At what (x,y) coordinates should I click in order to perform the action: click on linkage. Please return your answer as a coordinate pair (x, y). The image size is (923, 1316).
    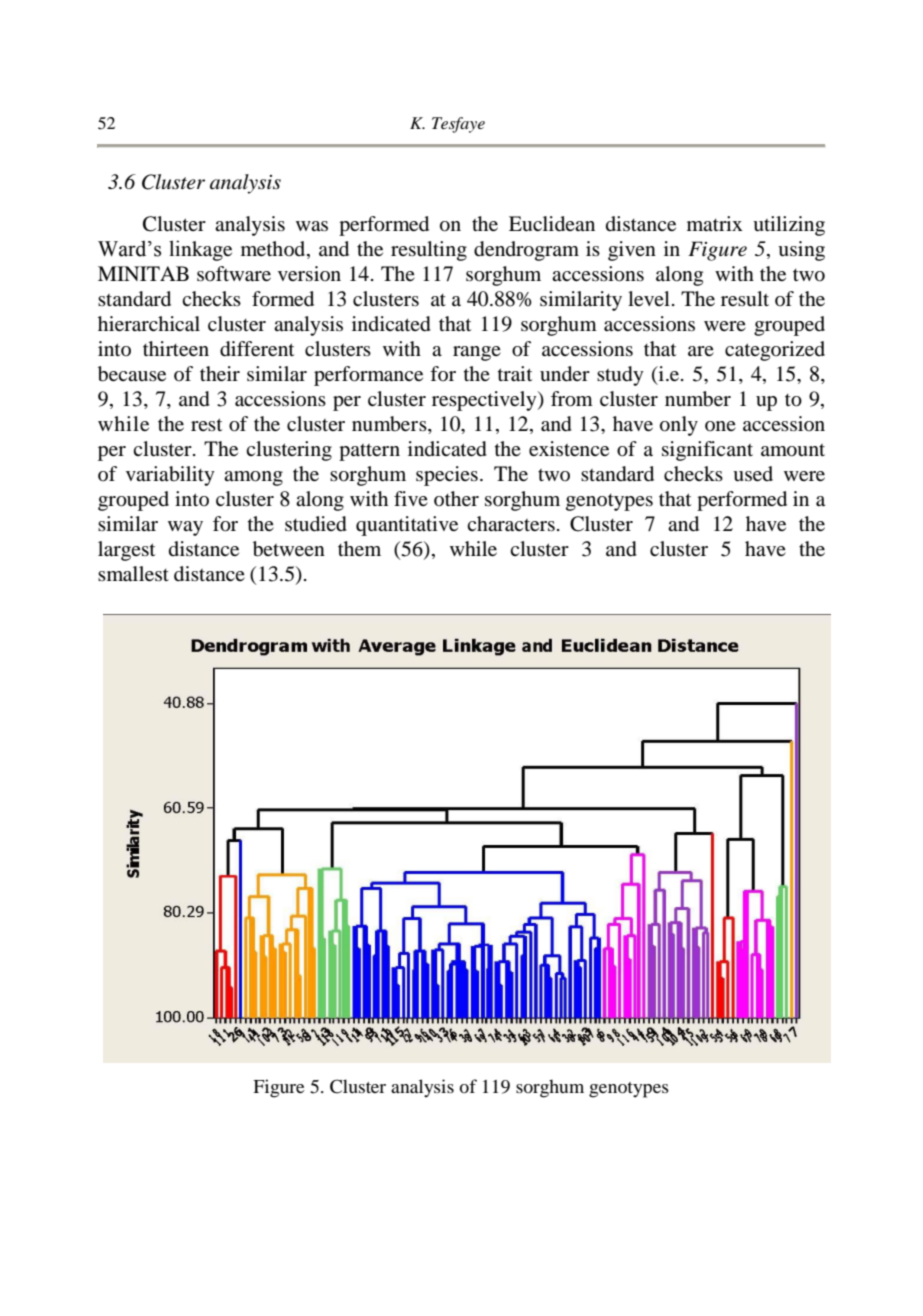
    Looking at the image, I should click on (200, 250).
